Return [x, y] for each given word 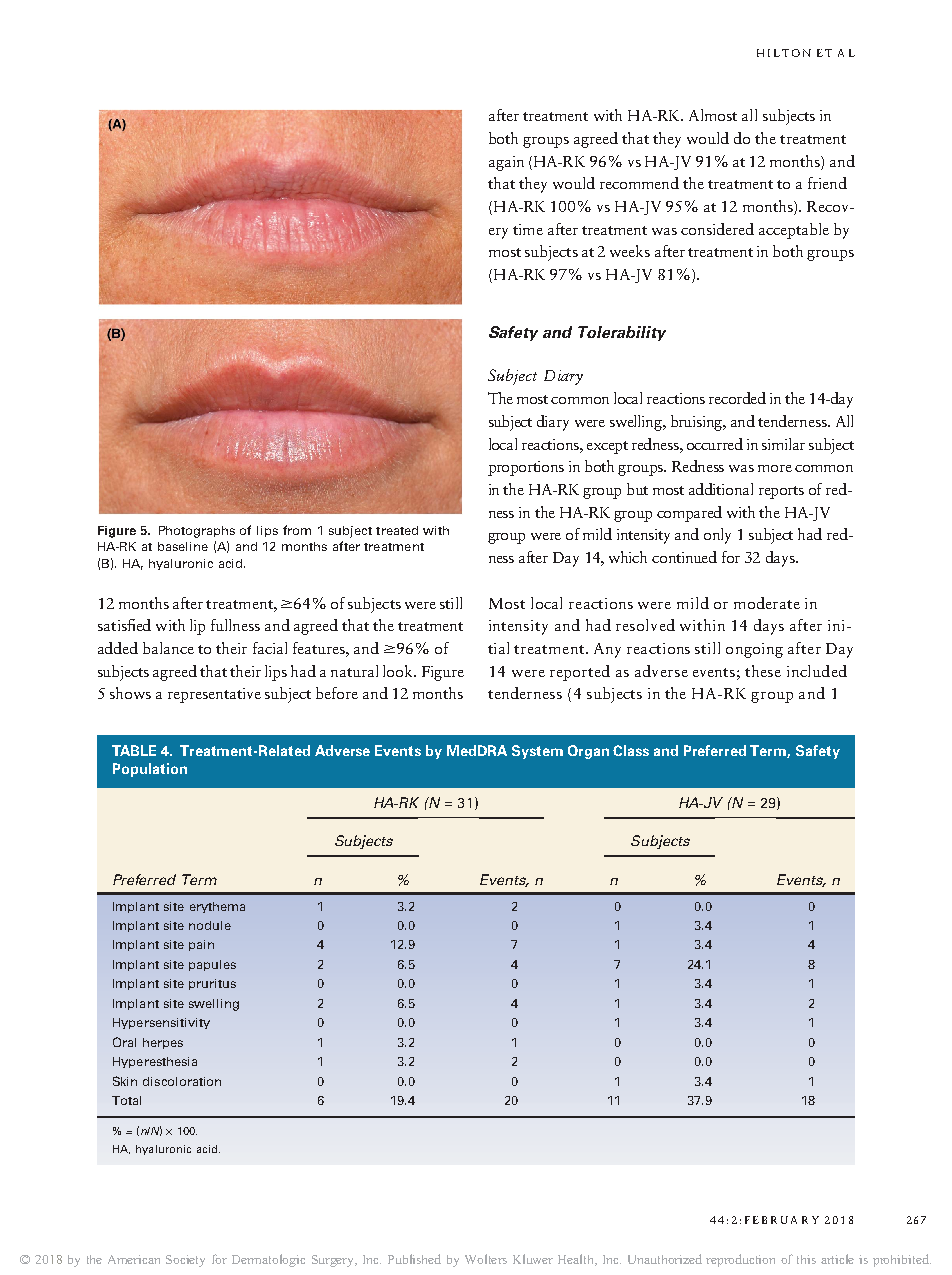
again [506, 163]
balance [168, 648]
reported [580, 673]
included [817, 671]
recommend [639, 183]
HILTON [784, 53]
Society [185, 1261]
